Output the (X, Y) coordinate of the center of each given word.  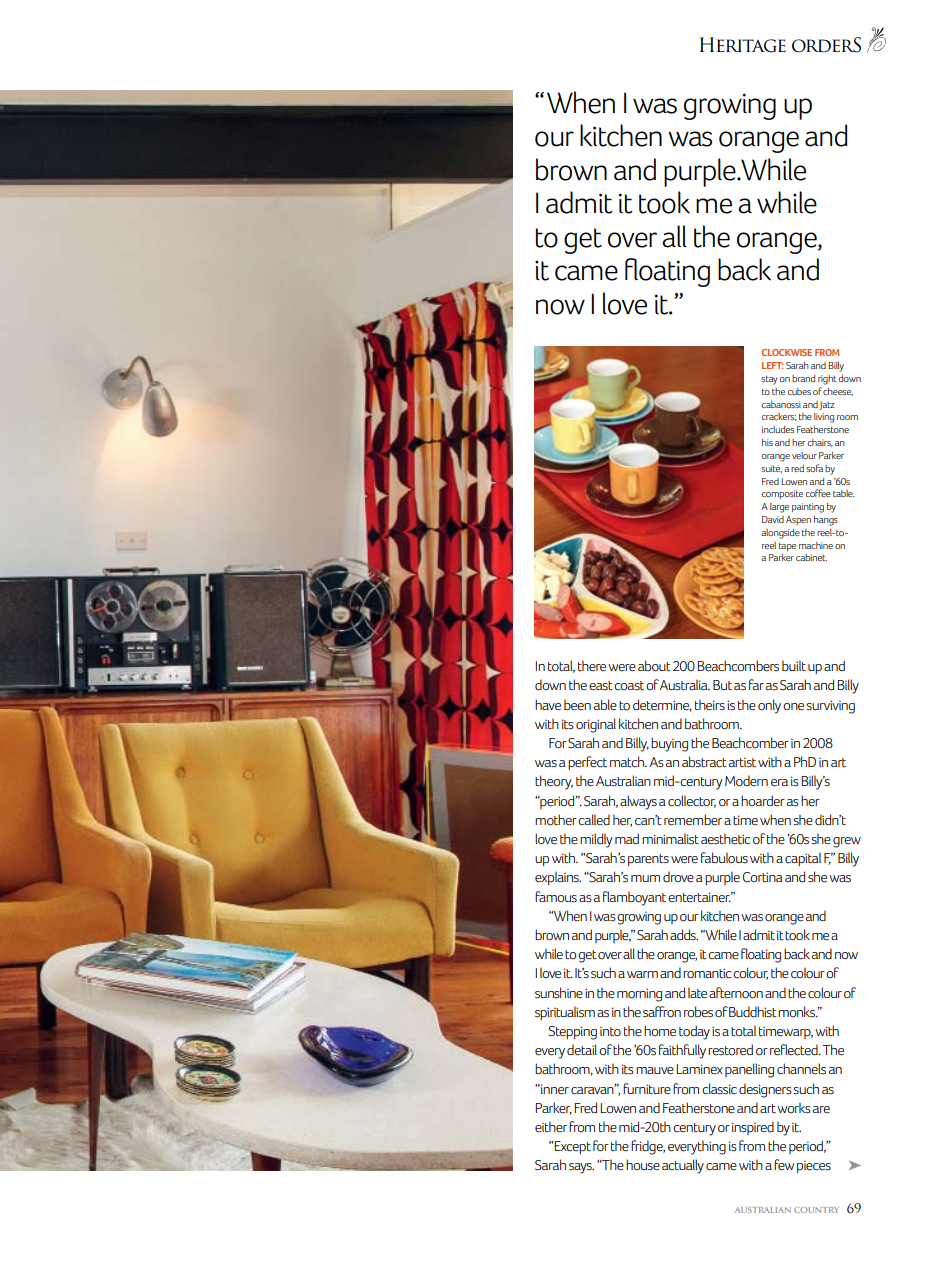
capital (803, 859)
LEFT (772, 365)
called (594, 820)
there (592, 666)
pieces (814, 1166)
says (581, 1168)
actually (683, 1166)
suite (771, 469)
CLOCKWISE (787, 352)
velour (804, 455)
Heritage (743, 45)
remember (693, 820)
